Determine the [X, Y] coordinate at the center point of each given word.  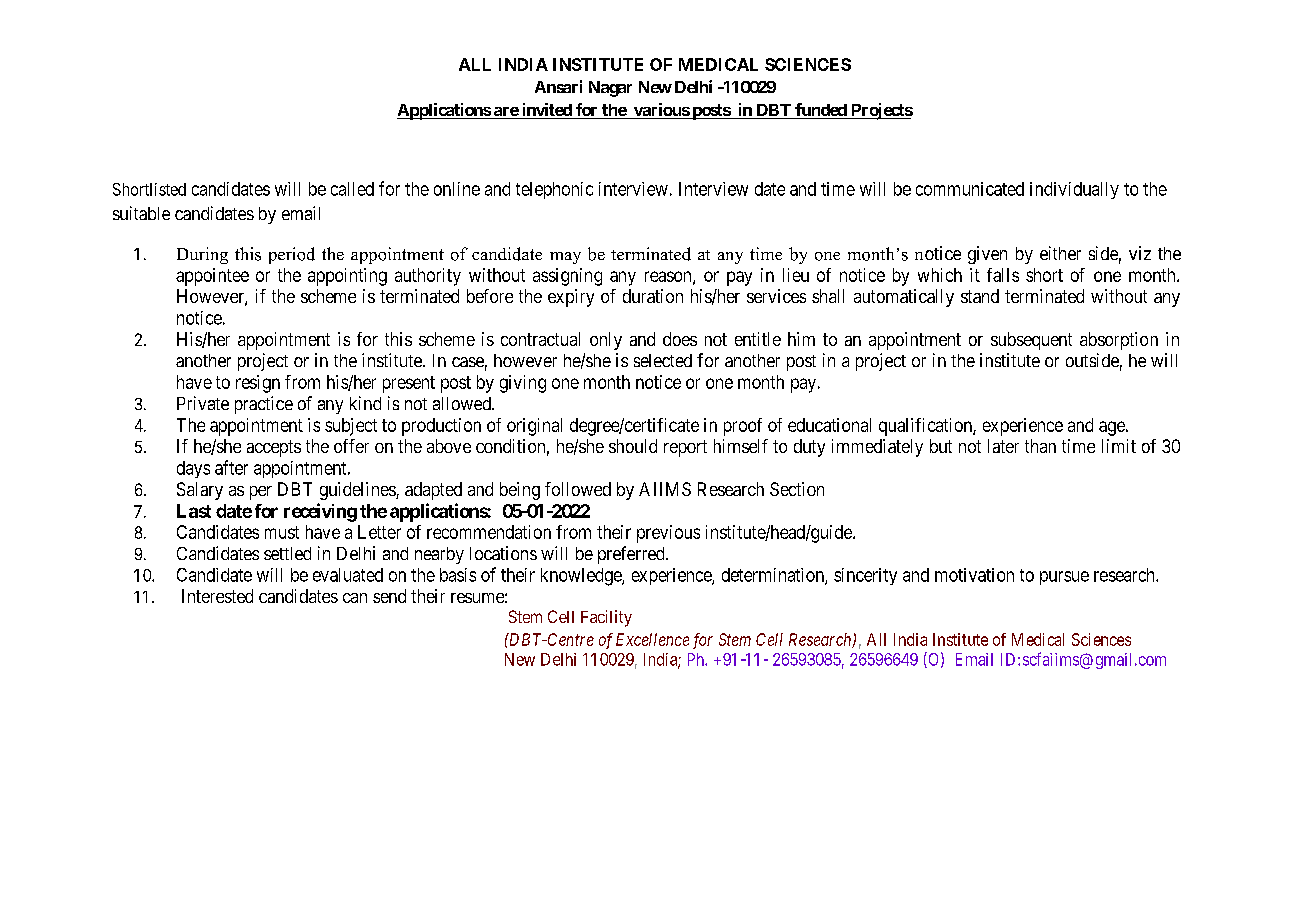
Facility [606, 618]
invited [546, 111]
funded [821, 111]
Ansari [558, 86]
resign [258, 384]
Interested [217, 596]
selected [663, 360]
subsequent [1031, 341]
